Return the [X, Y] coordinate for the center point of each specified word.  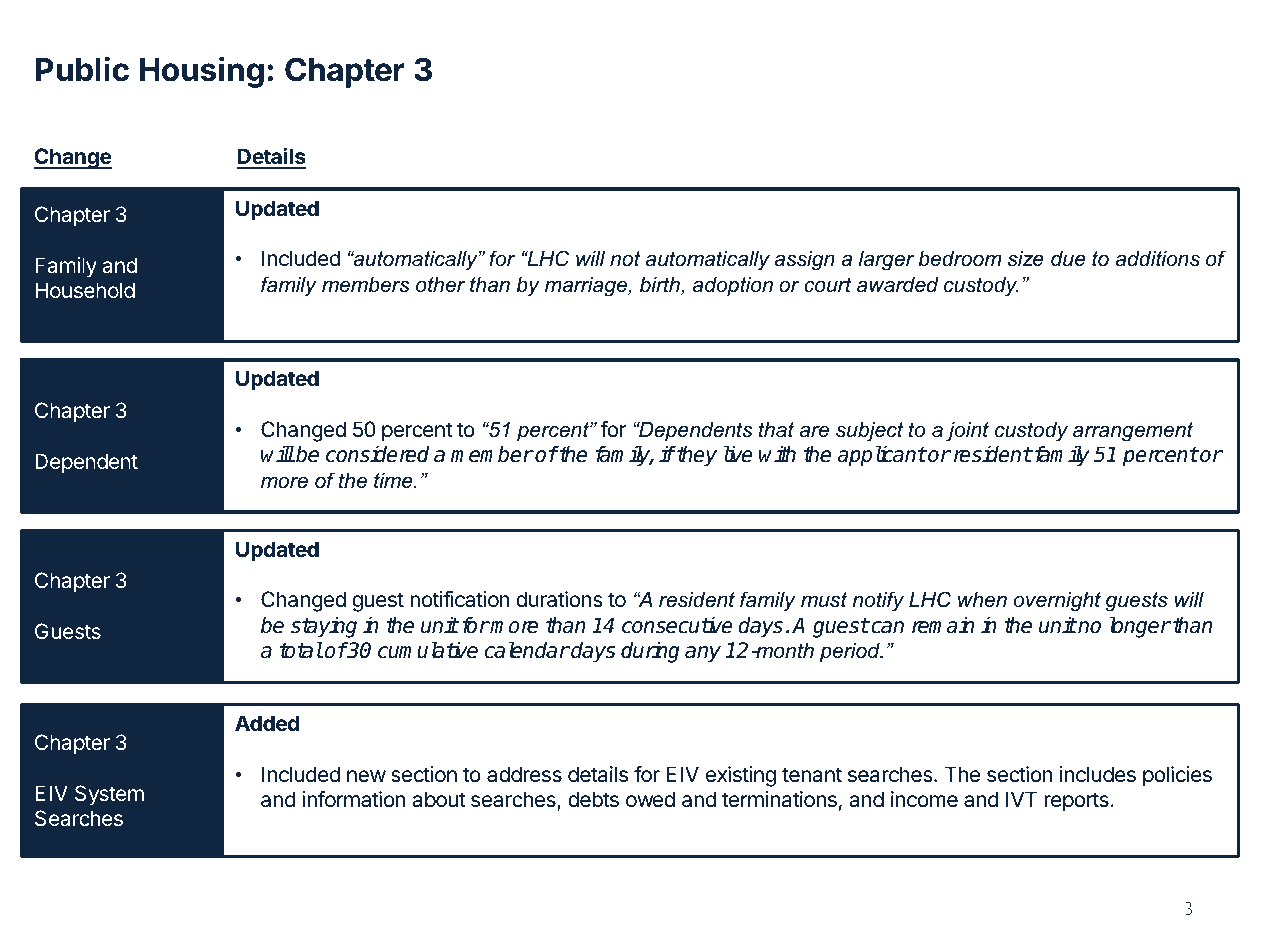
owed [650, 799]
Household [85, 290]
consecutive [677, 625]
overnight [1057, 602]
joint [967, 432]
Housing [202, 72]
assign [804, 261]
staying [324, 627]
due [1068, 259]
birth [661, 286]
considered [377, 454]
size [1026, 259]
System [109, 795]
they [696, 456]
